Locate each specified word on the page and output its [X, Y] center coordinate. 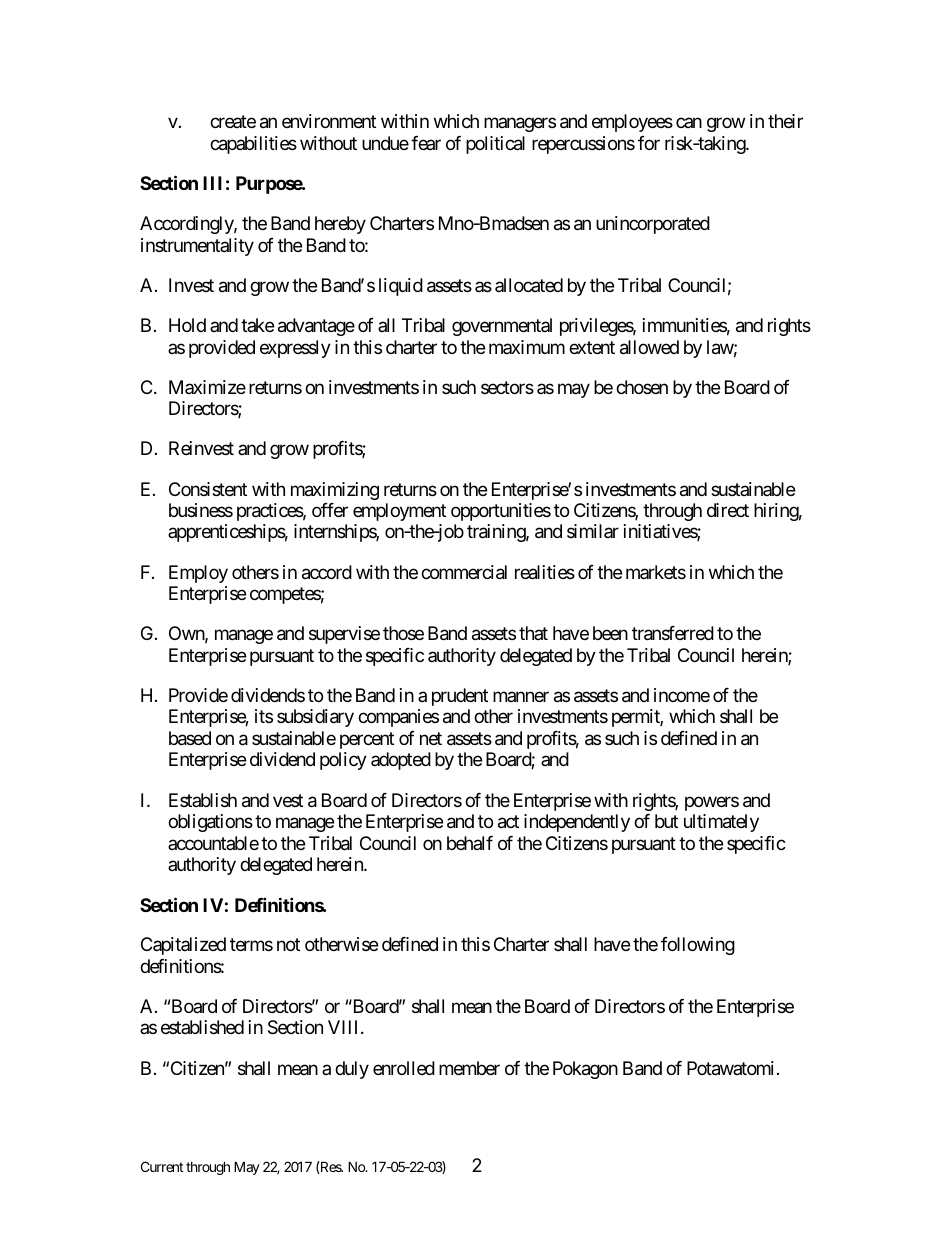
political [495, 145]
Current [162, 1166]
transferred [673, 633]
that [533, 633]
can [689, 123]
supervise [344, 635]
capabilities [253, 145]
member [469, 1068]
